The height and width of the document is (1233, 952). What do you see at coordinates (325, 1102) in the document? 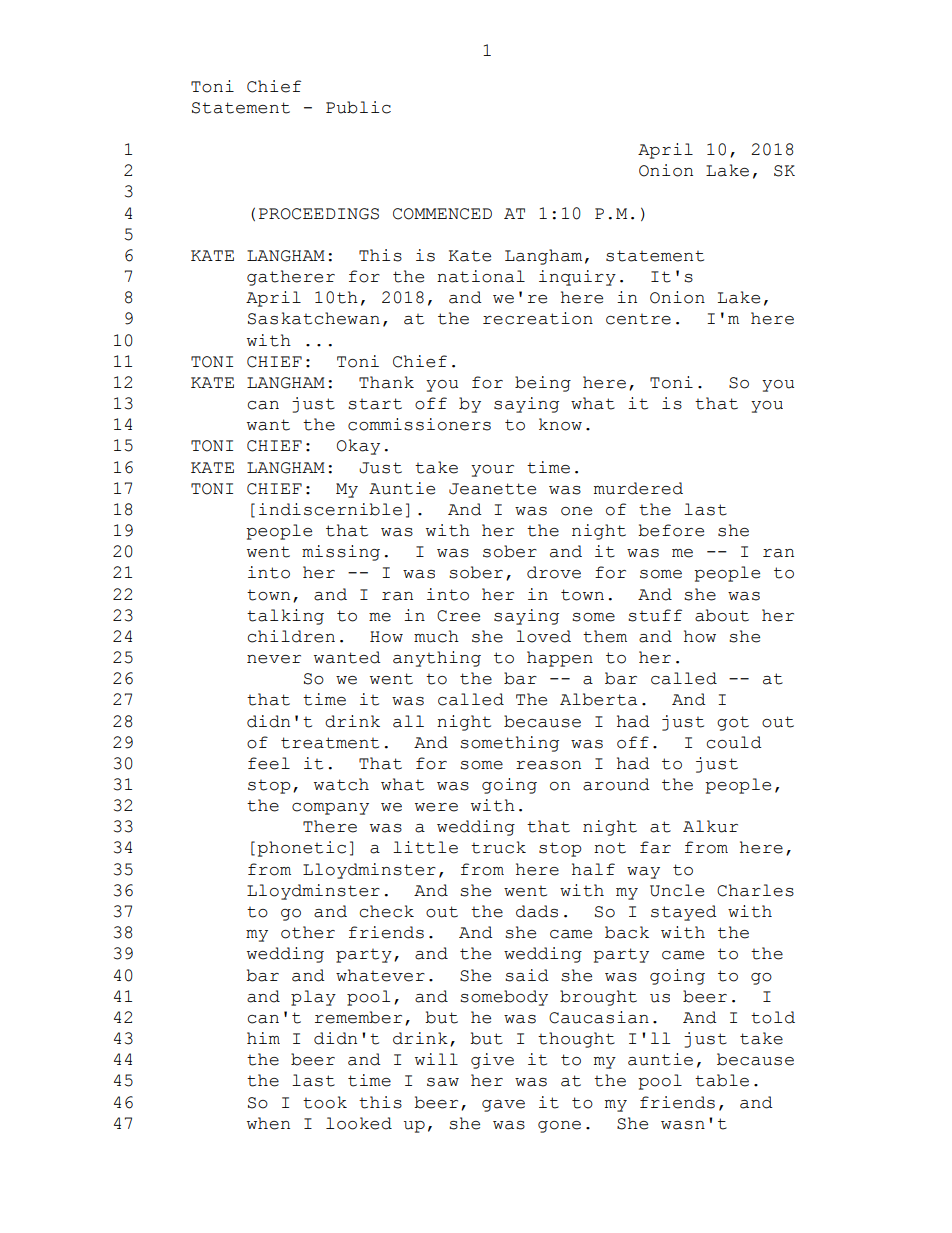
I see `took` at bounding box center [325, 1102].
